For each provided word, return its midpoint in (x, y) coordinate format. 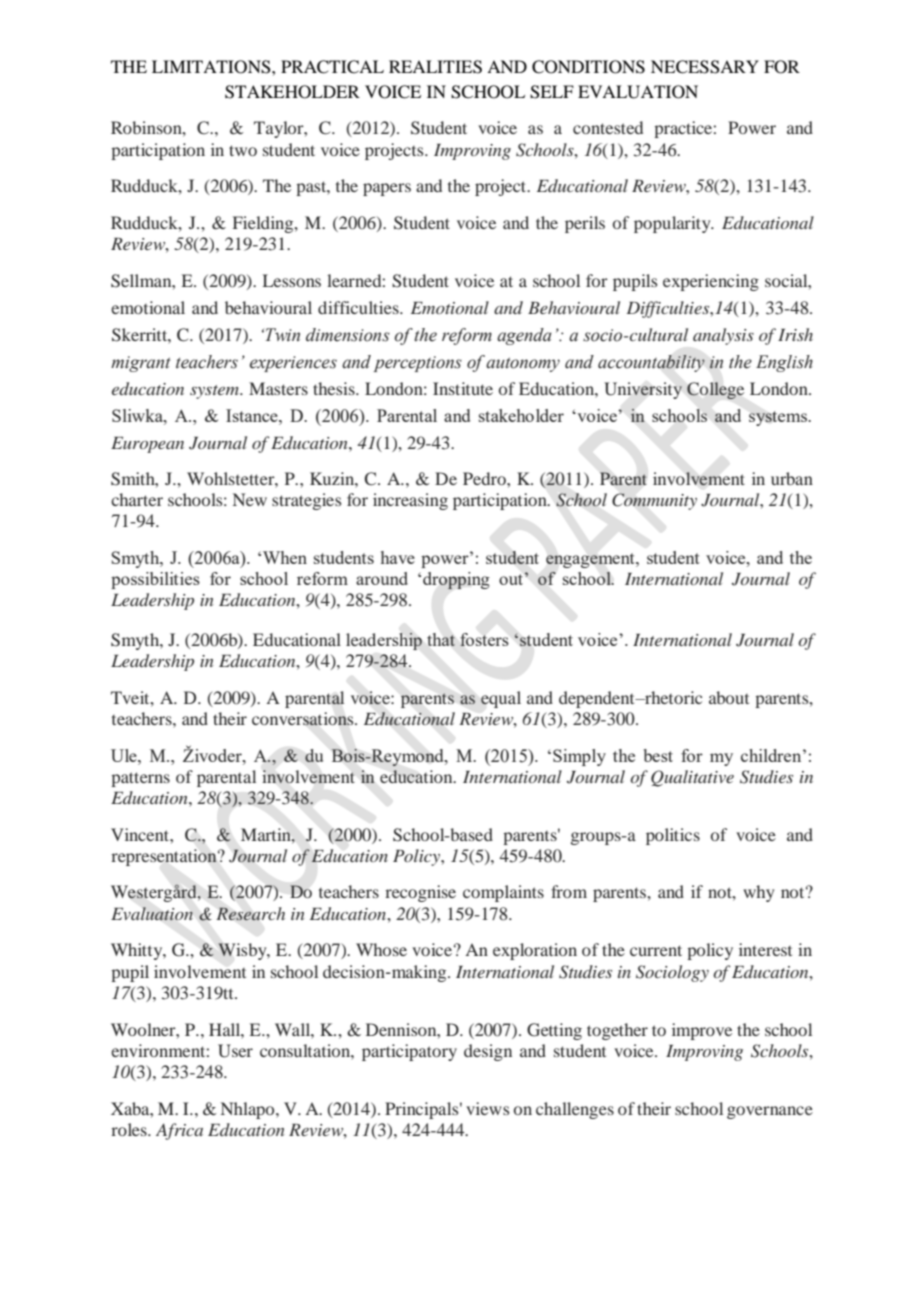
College (715, 390)
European (147, 445)
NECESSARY (705, 67)
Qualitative (692, 778)
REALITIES (435, 67)
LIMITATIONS (212, 67)
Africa (179, 1131)
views (487, 1108)
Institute (463, 388)
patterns (140, 779)
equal (501, 699)
